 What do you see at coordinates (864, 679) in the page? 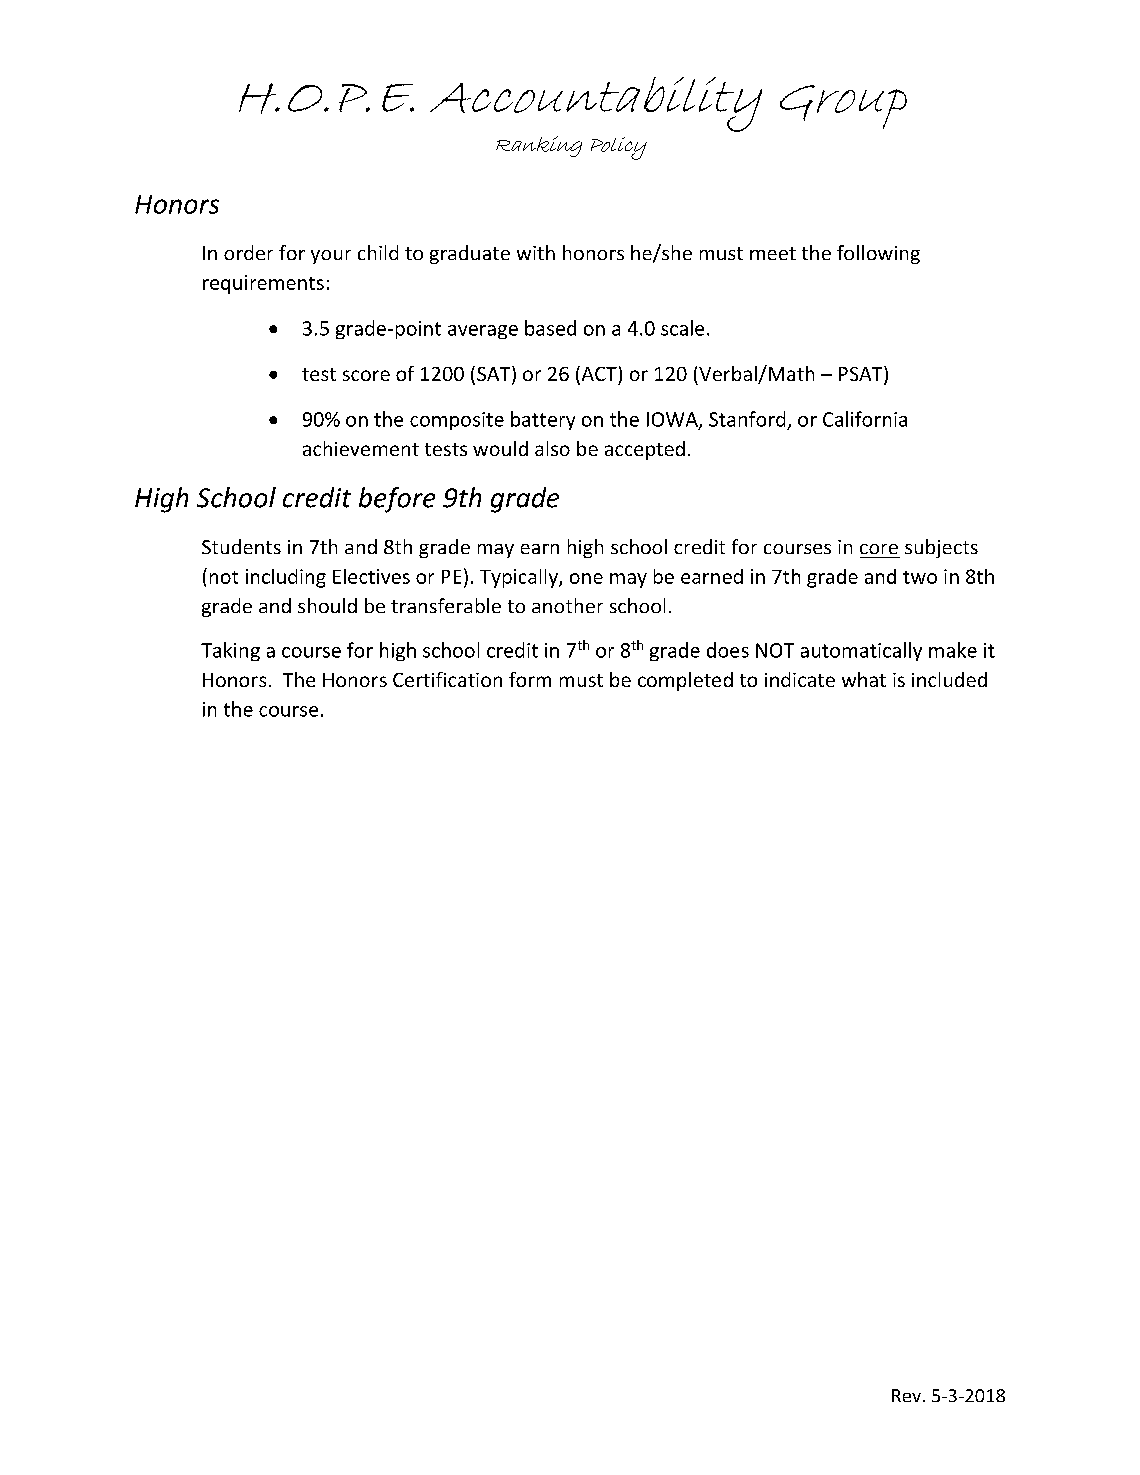
I see `what` at bounding box center [864, 679].
